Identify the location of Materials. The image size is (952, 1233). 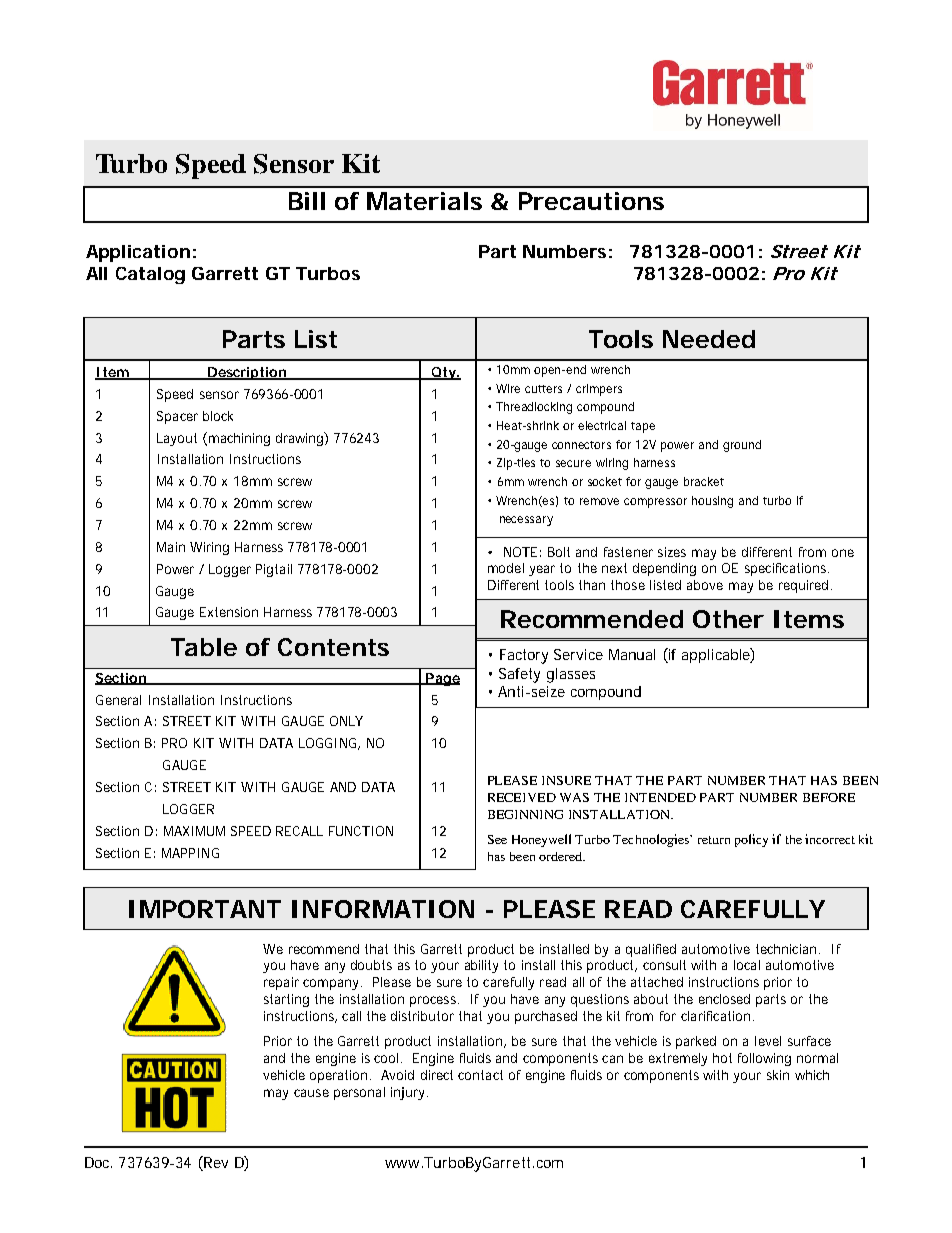
(424, 201).
